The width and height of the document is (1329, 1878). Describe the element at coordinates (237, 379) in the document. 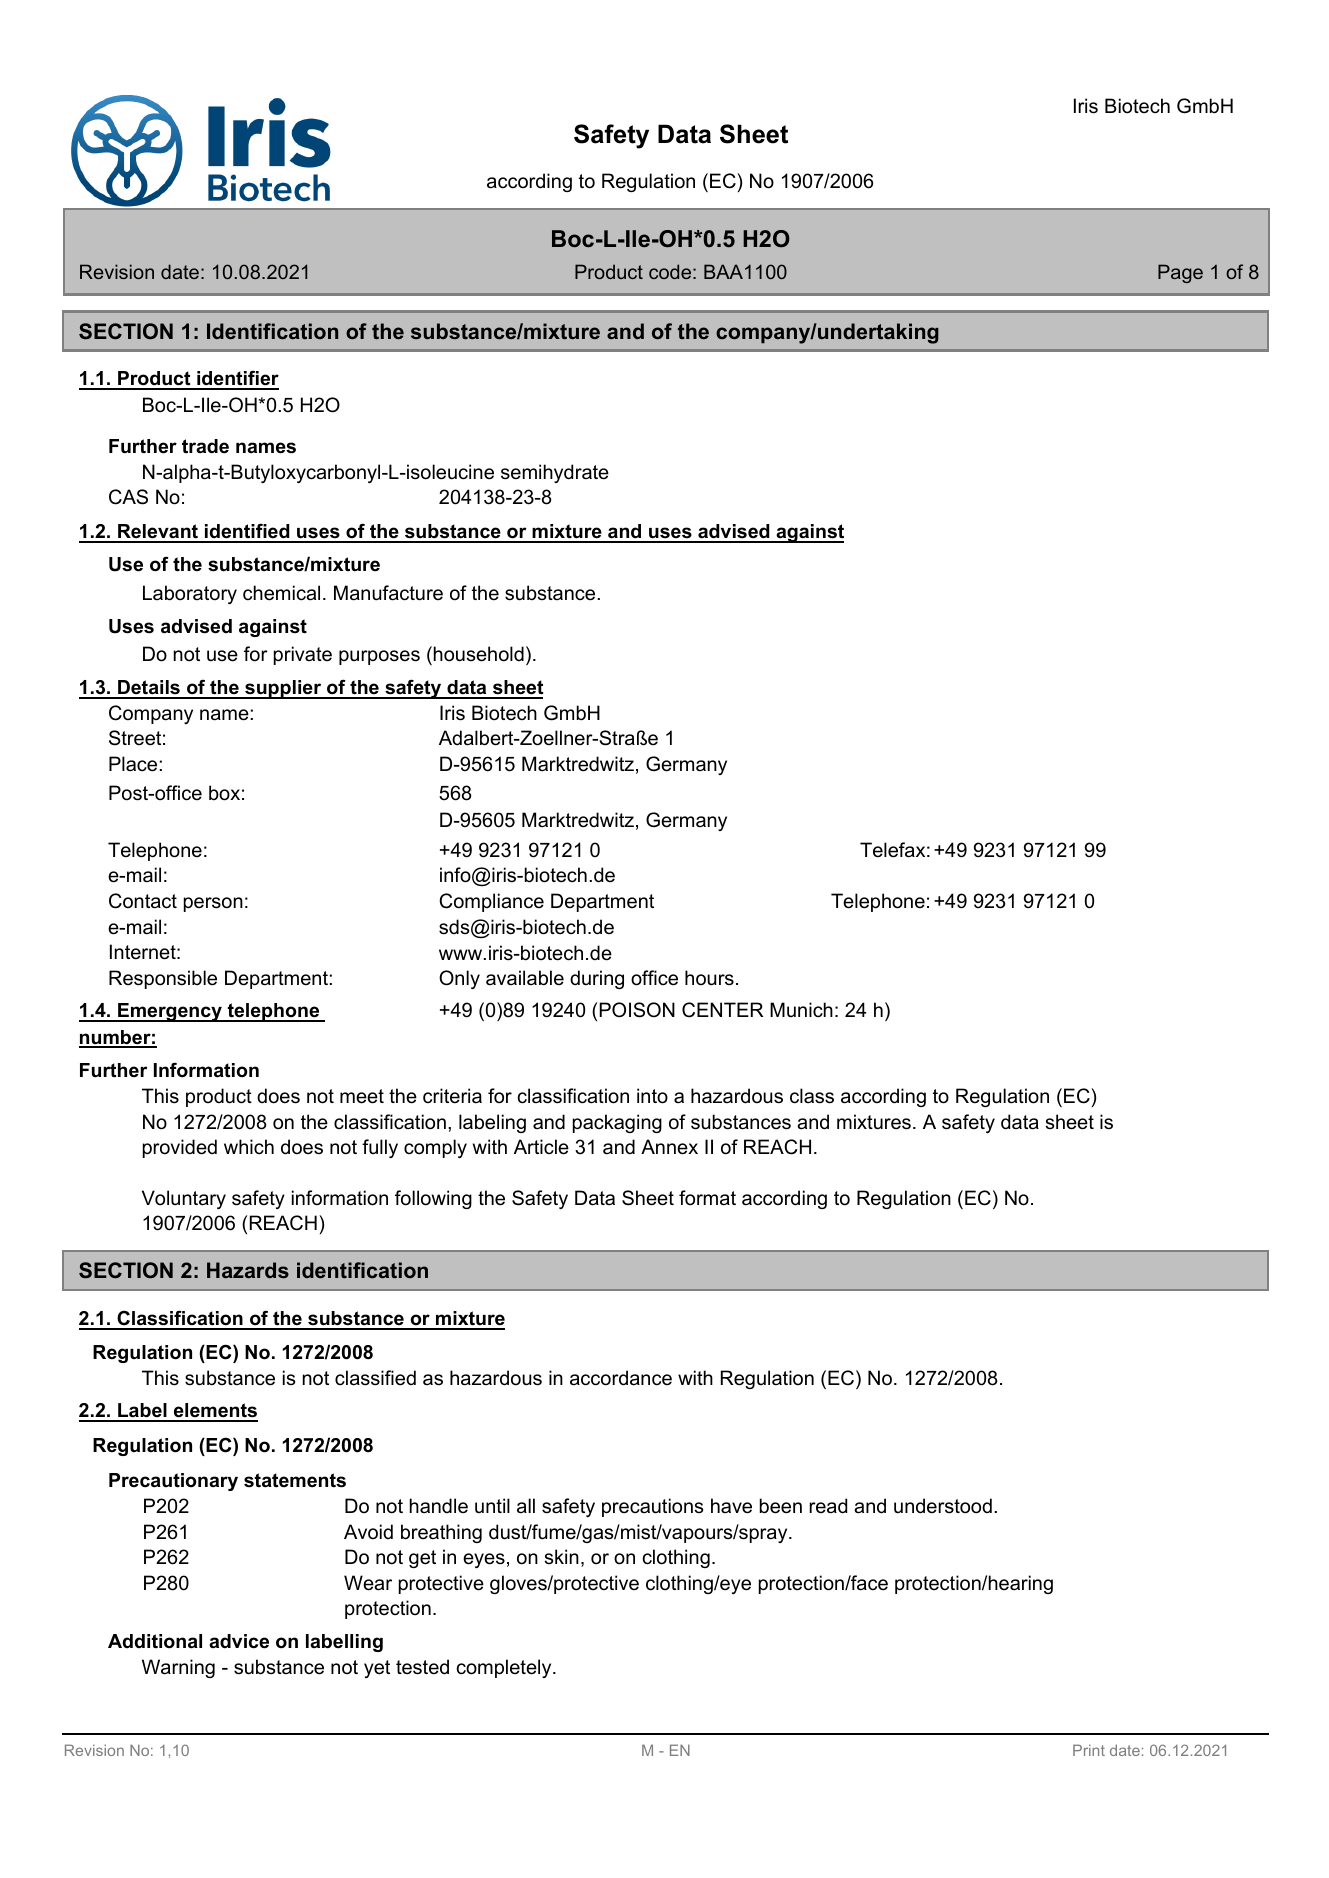

I see `identifier` at that location.
